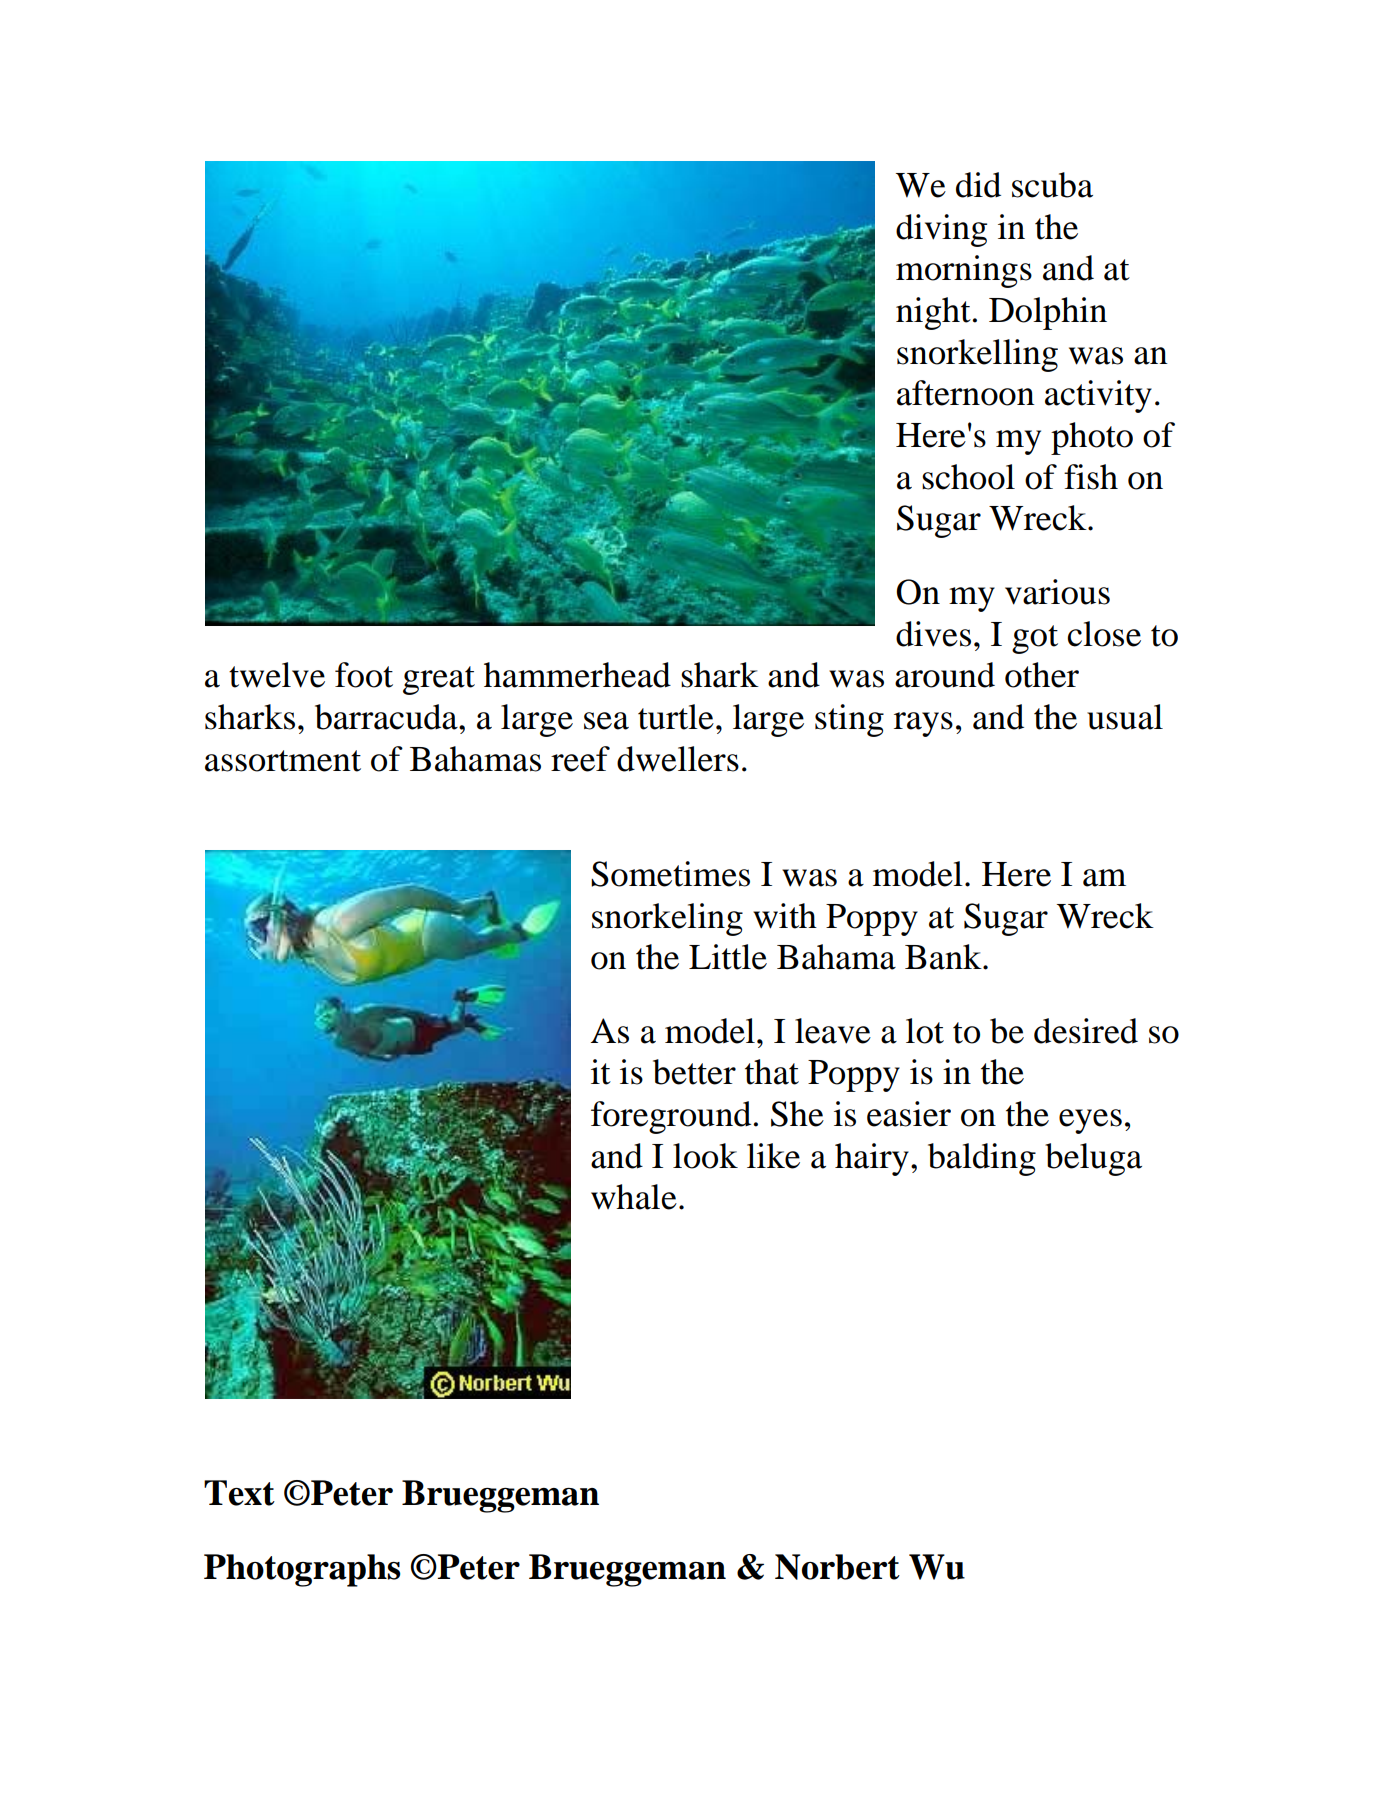  Describe the element at coordinates (1052, 185) in the page. I see `scuba` at that location.
